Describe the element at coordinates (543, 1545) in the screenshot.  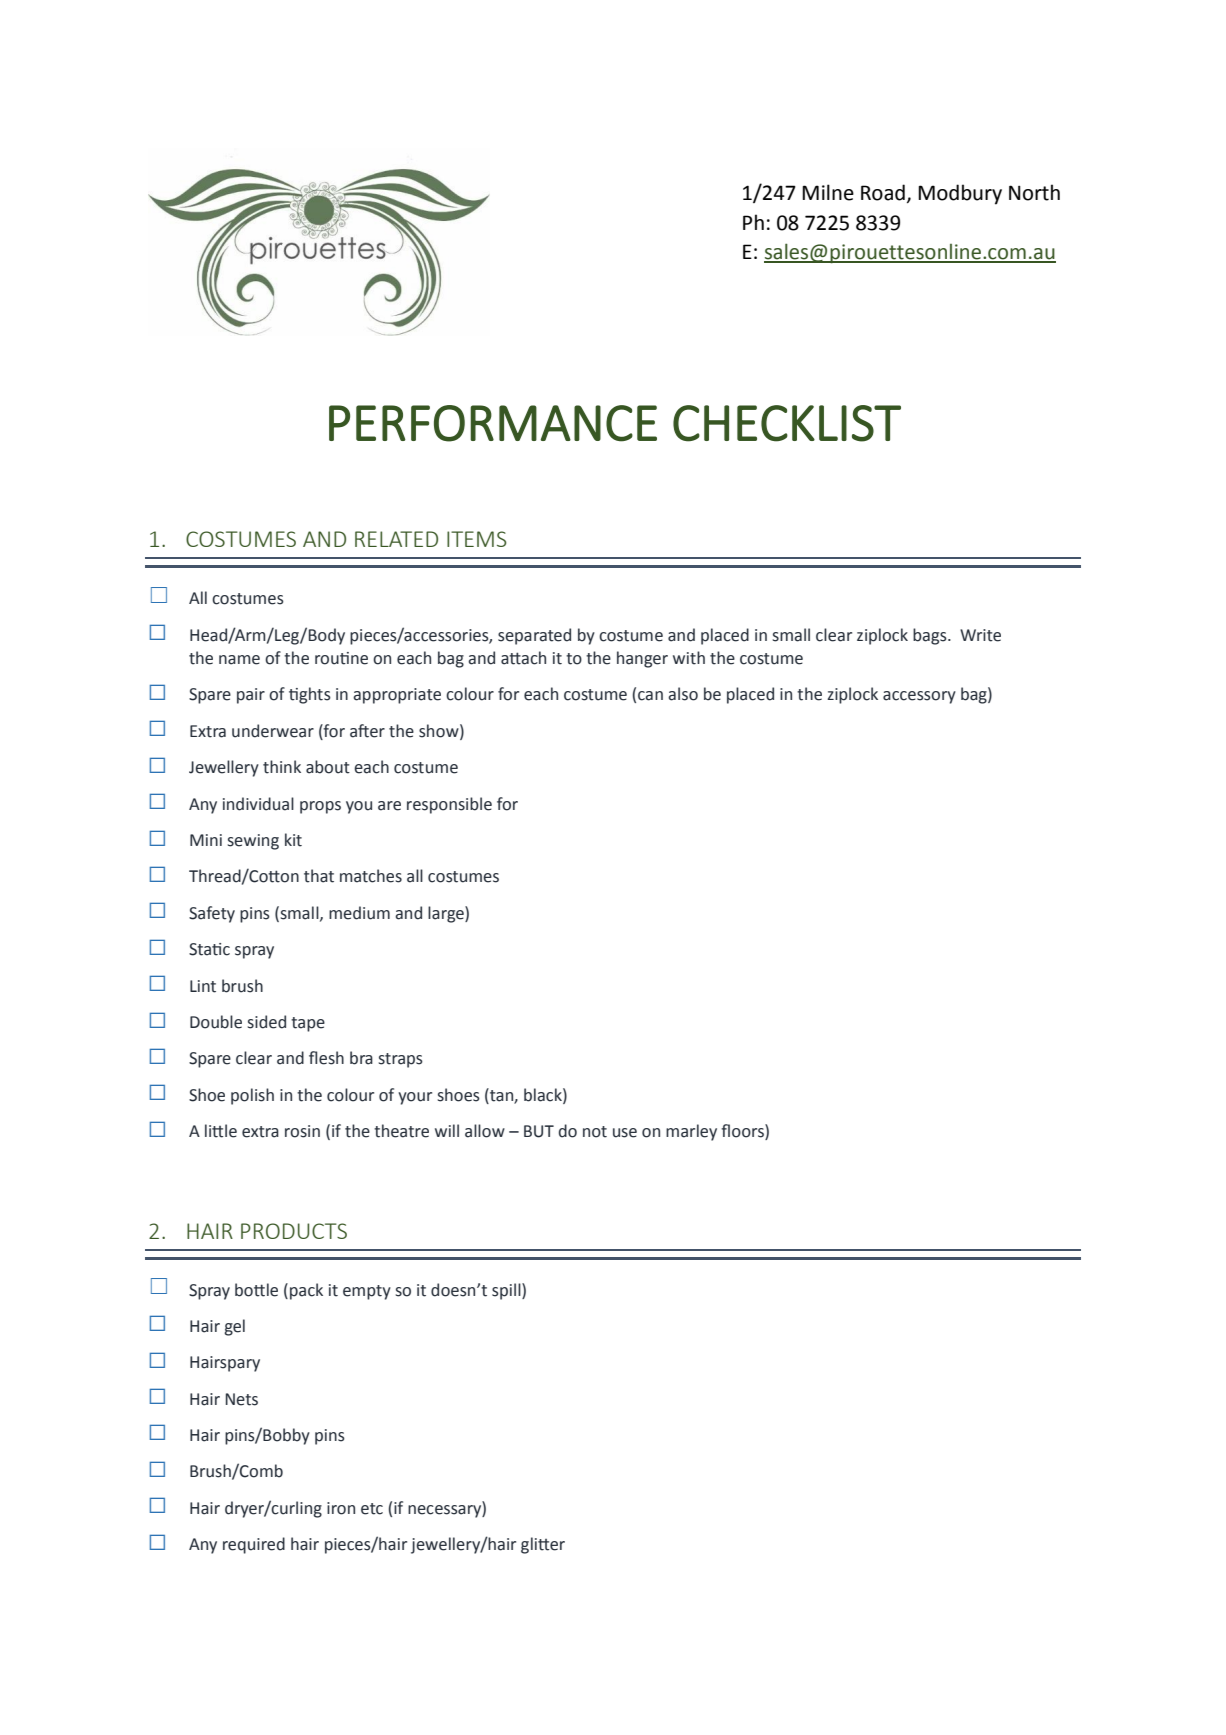
I see `glitter` at that location.
